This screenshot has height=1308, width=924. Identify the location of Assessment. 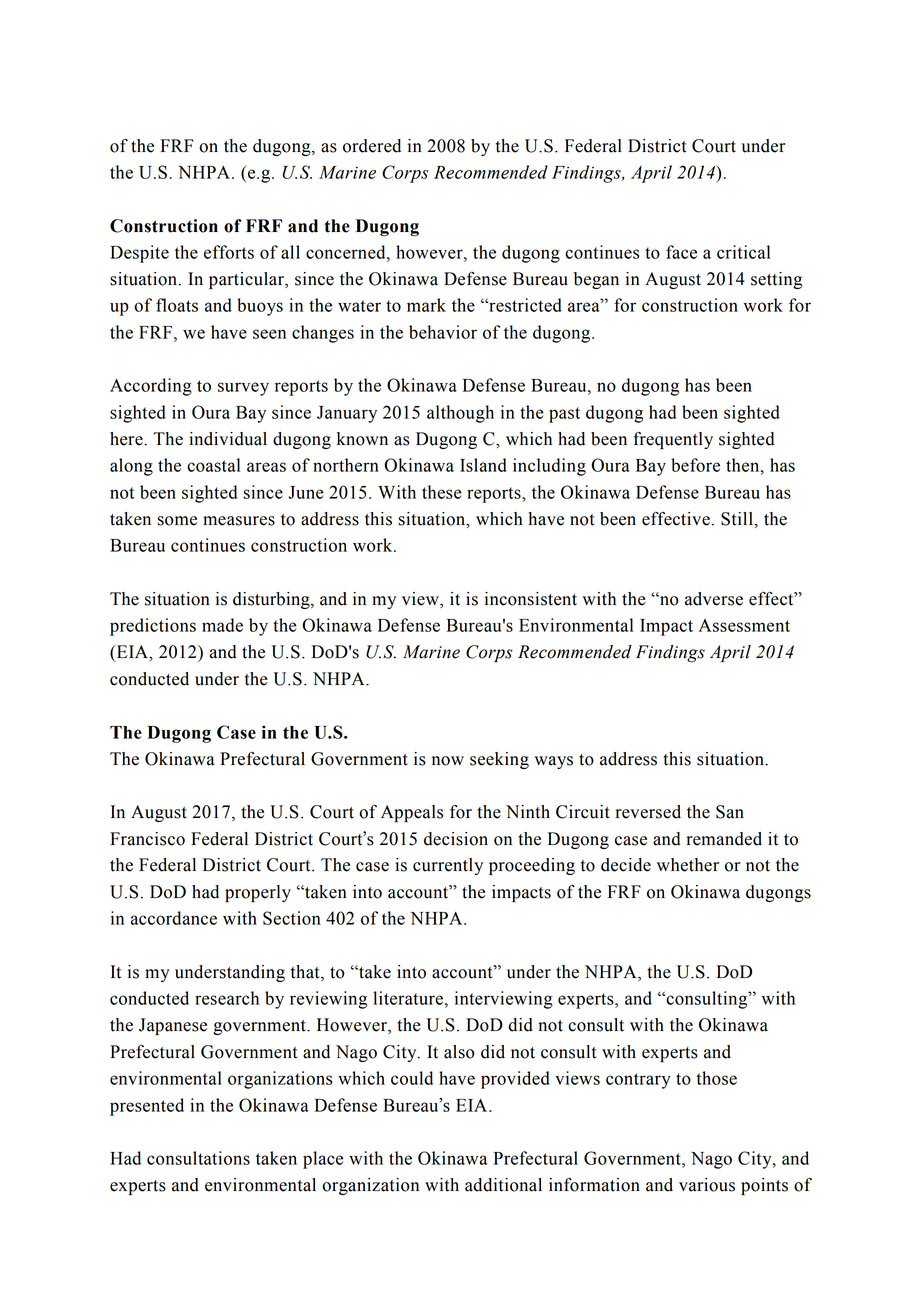
(744, 625).
